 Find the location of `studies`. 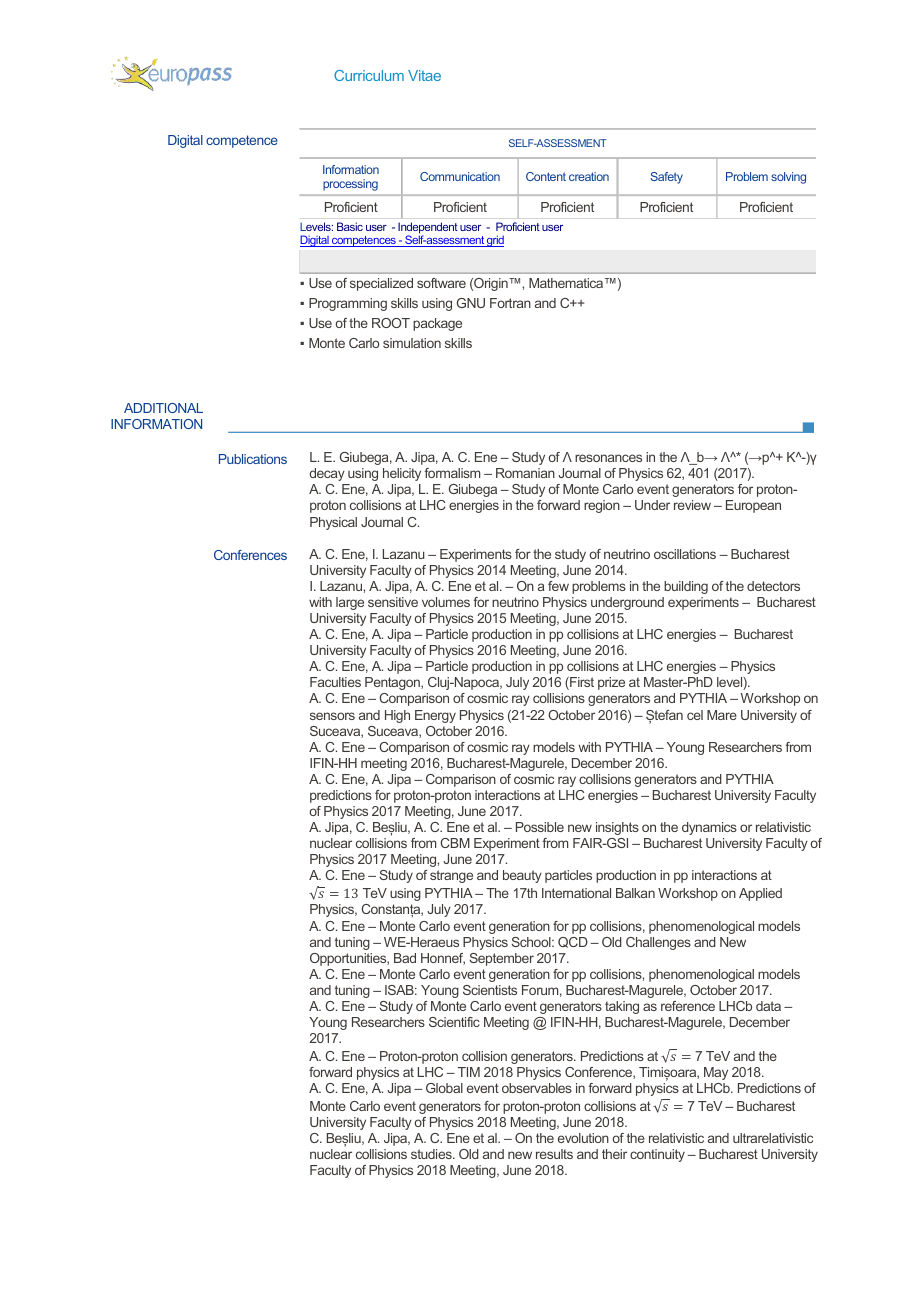

studies is located at coordinates (432, 1154).
